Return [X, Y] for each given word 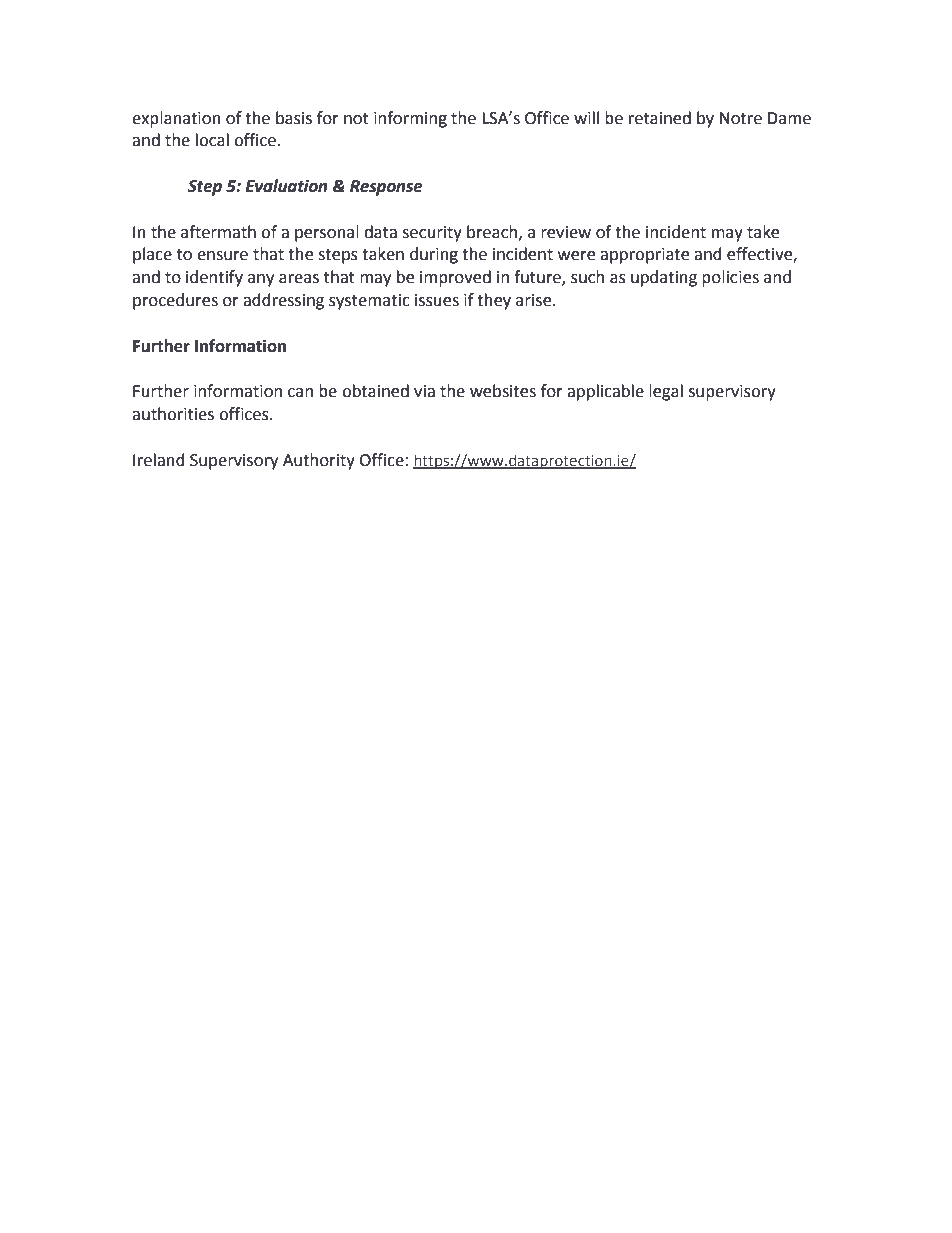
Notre [741, 118]
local [212, 140]
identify [214, 278]
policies [730, 278]
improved [455, 278]
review [566, 232]
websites [503, 391]
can [300, 393]
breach [492, 232]
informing [410, 119]
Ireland [159, 460]
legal [666, 392]
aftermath [218, 232]
